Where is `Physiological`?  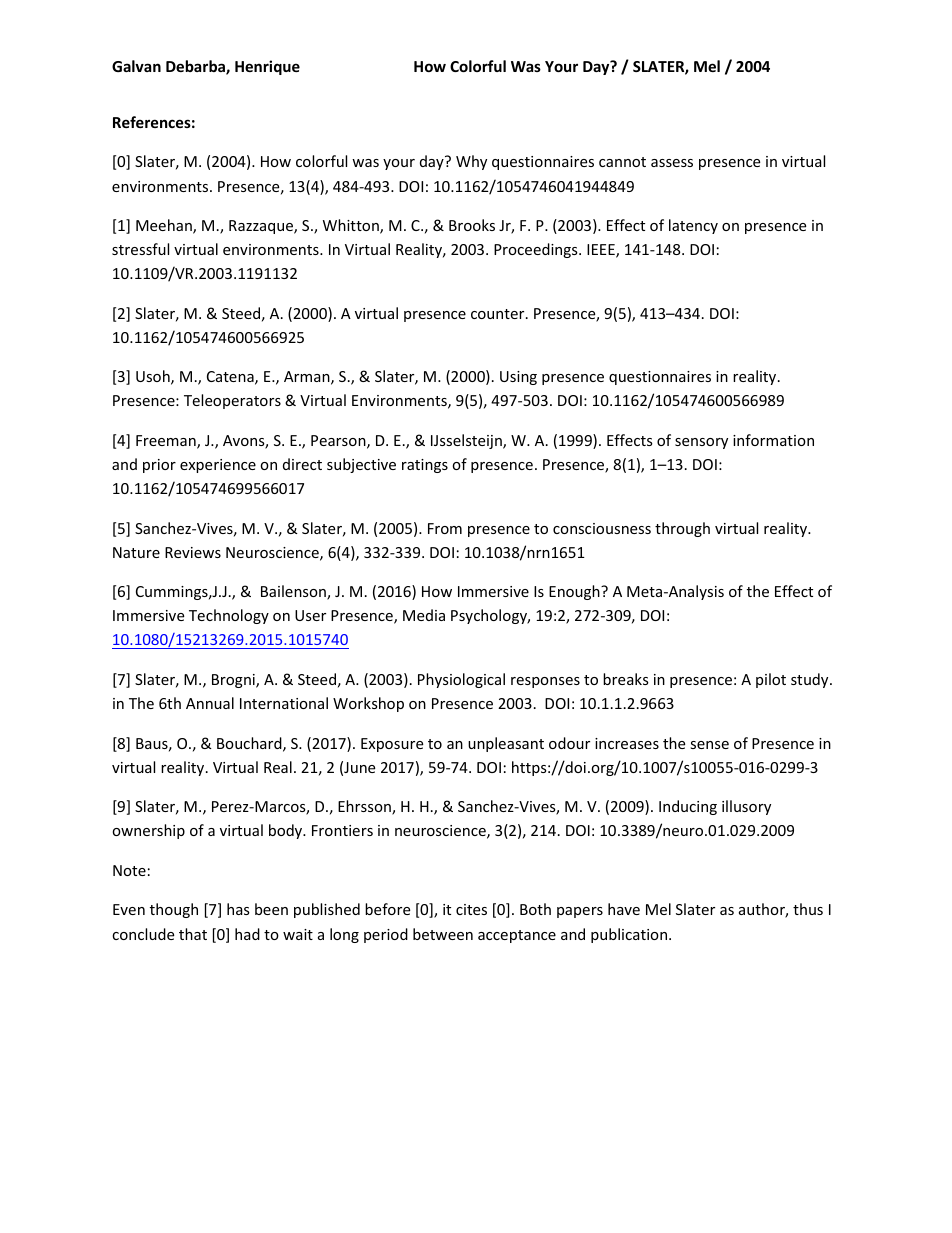
Physiological is located at coordinates (461, 680).
